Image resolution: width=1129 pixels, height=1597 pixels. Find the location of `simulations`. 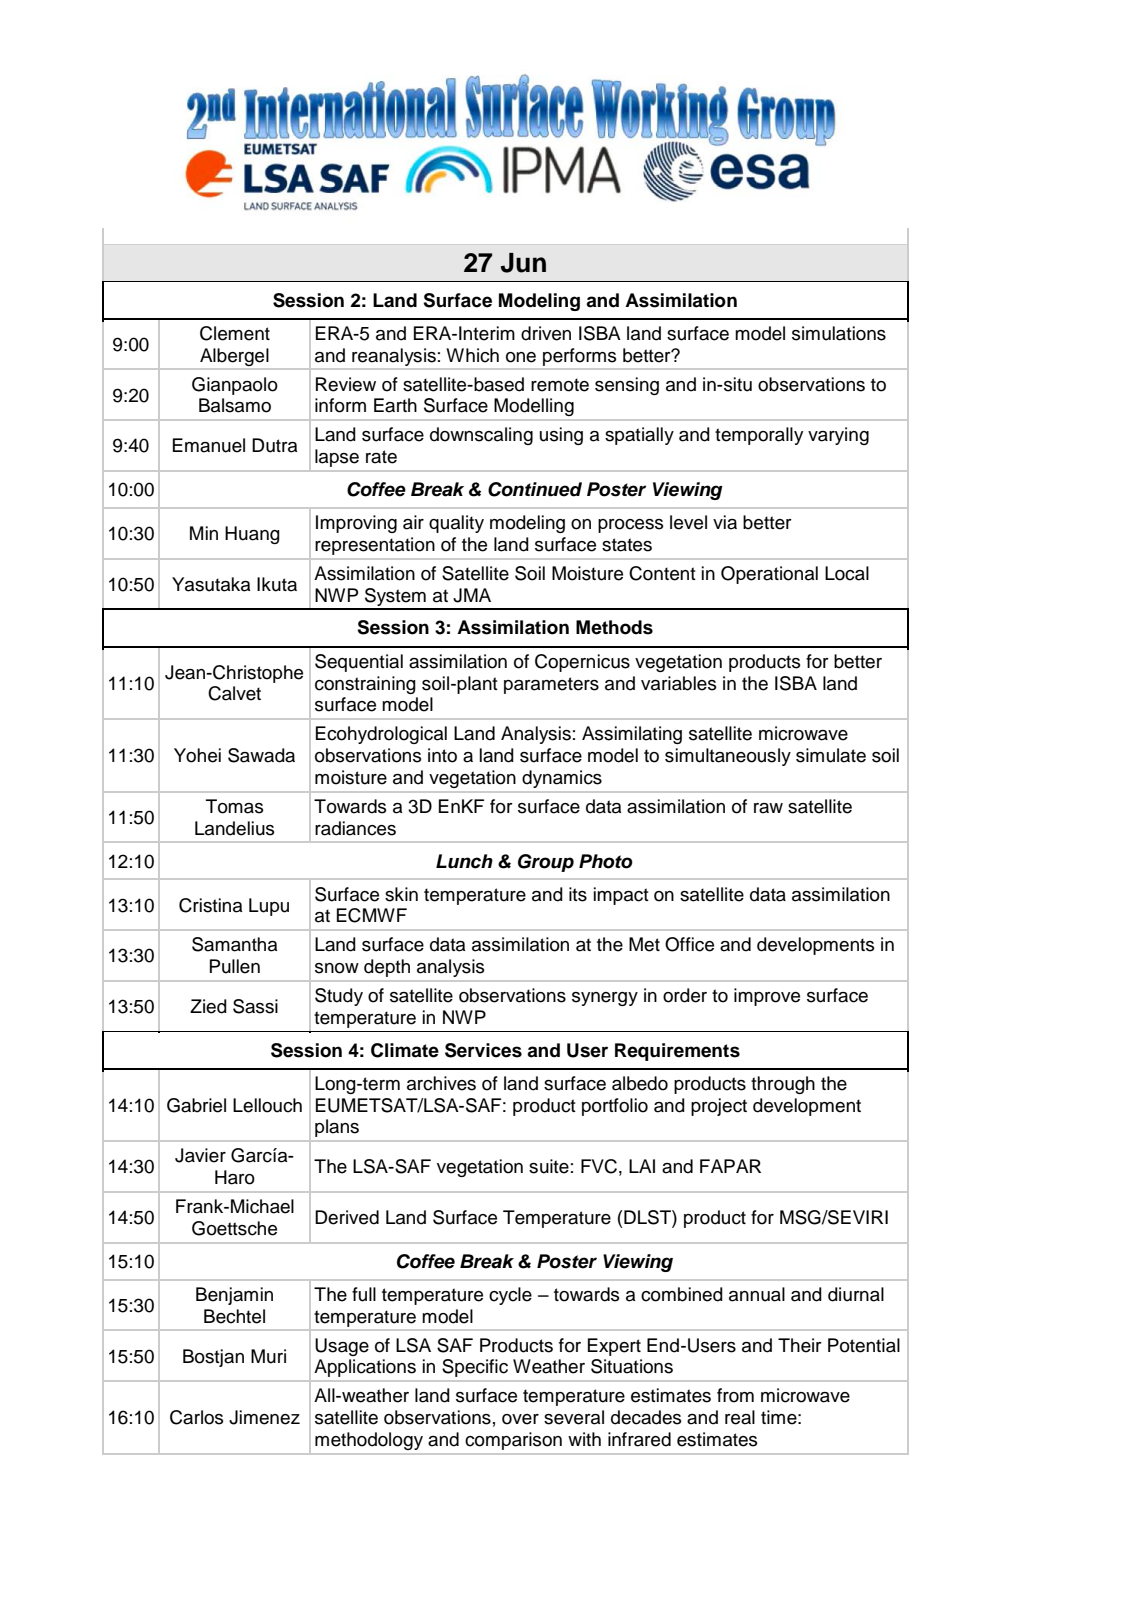

simulations is located at coordinates (839, 333).
